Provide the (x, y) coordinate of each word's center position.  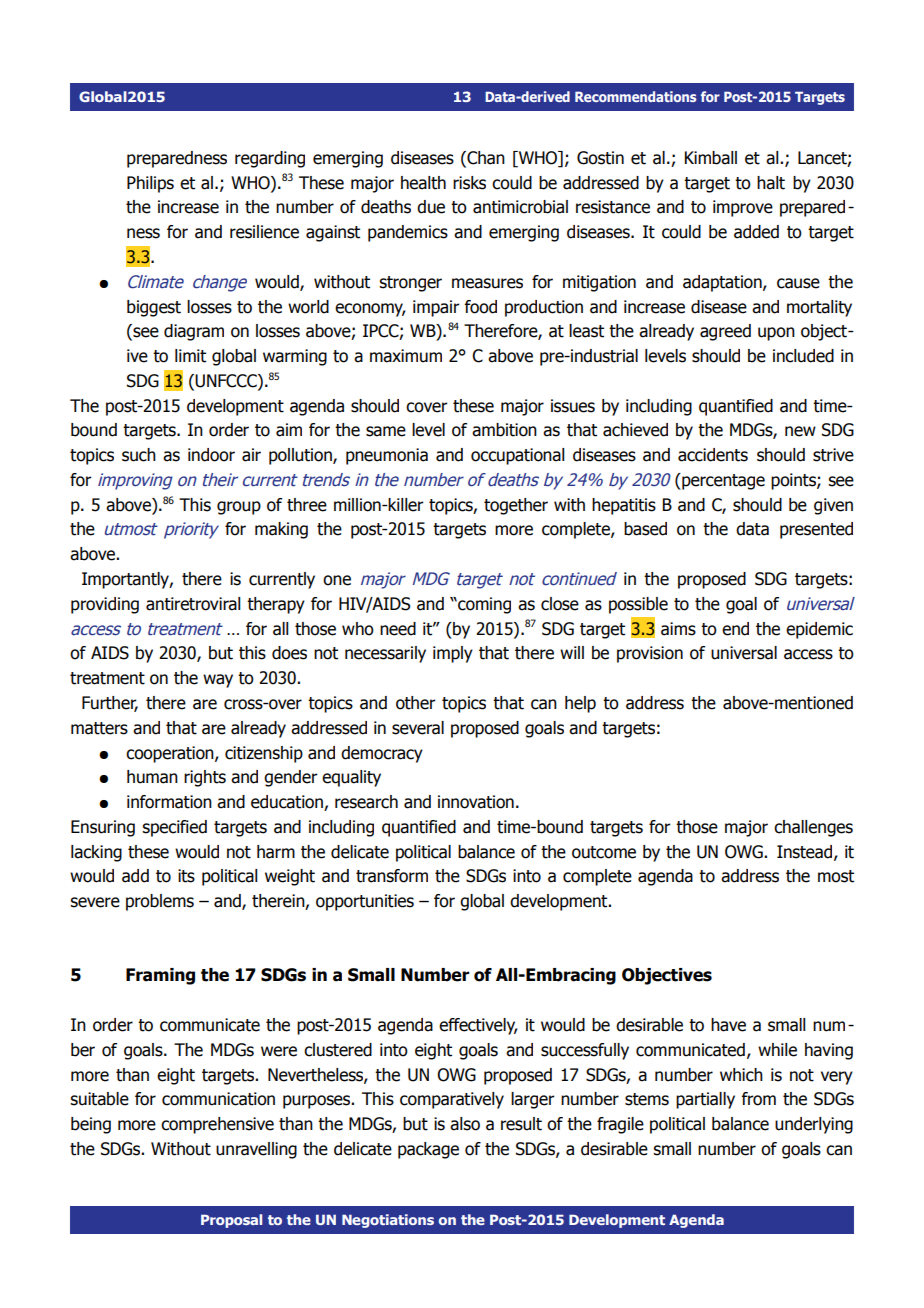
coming (483, 605)
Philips (150, 184)
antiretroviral (193, 604)
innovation (476, 802)
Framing (160, 976)
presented (816, 530)
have (728, 1025)
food (480, 307)
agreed (725, 332)
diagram (194, 332)
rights (205, 778)
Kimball (711, 158)
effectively (478, 1026)
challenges (813, 828)
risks (469, 183)
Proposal (231, 1221)
